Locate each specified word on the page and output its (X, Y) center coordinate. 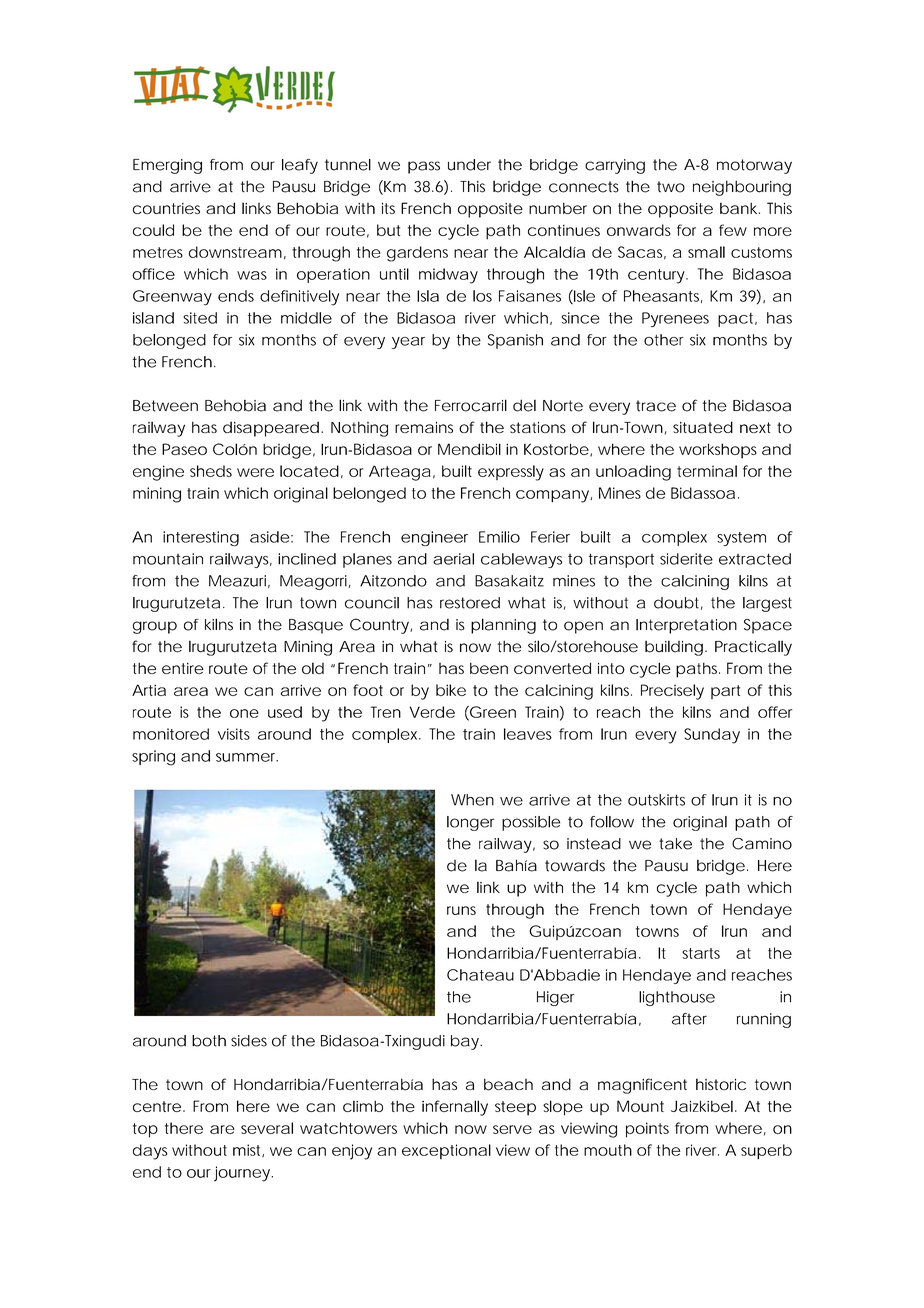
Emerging (167, 166)
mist (248, 1150)
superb (766, 1152)
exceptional (446, 1151)
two (671, 187)
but (388, 230)
